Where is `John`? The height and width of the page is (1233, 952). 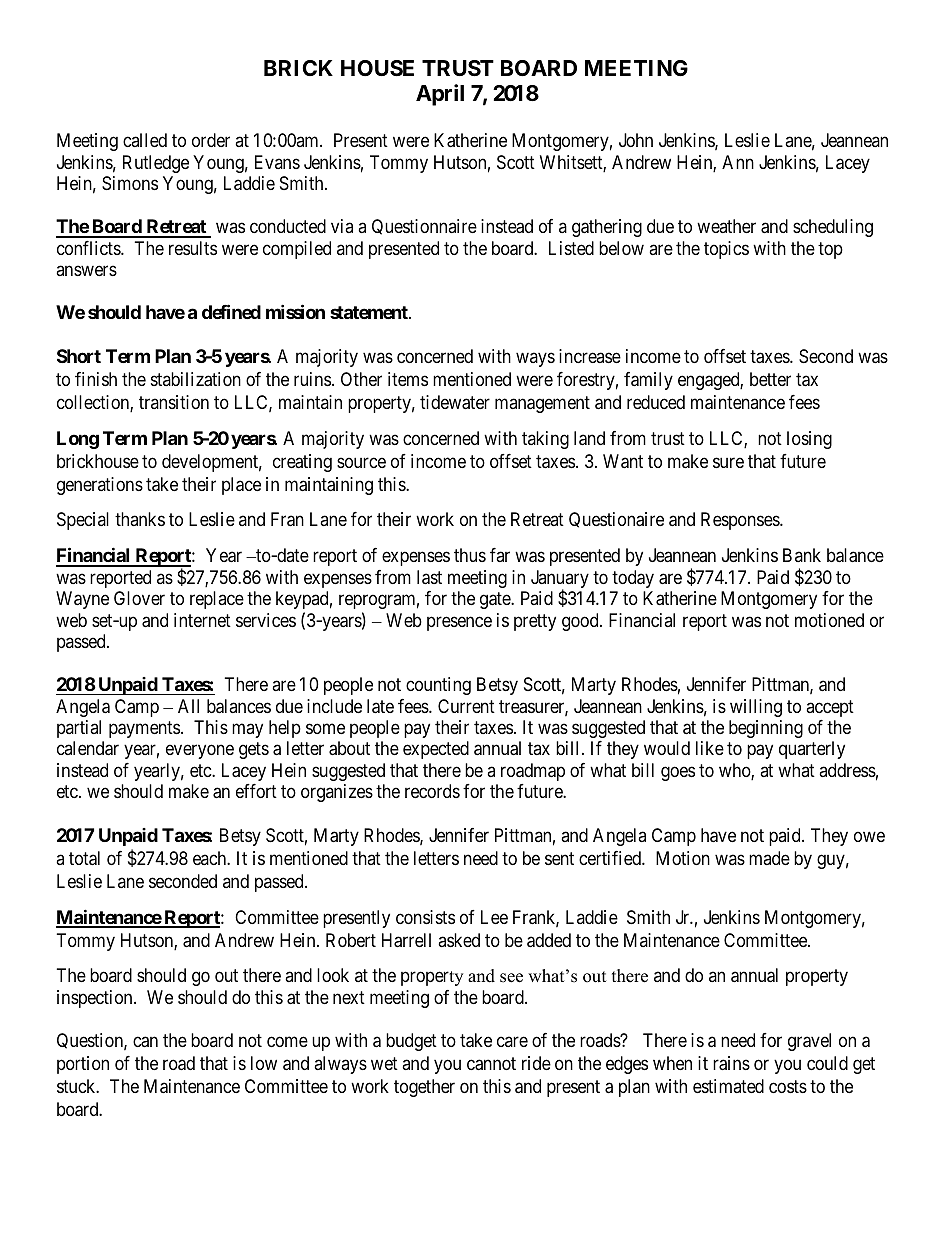
John is located at coordinates (636, 140).
